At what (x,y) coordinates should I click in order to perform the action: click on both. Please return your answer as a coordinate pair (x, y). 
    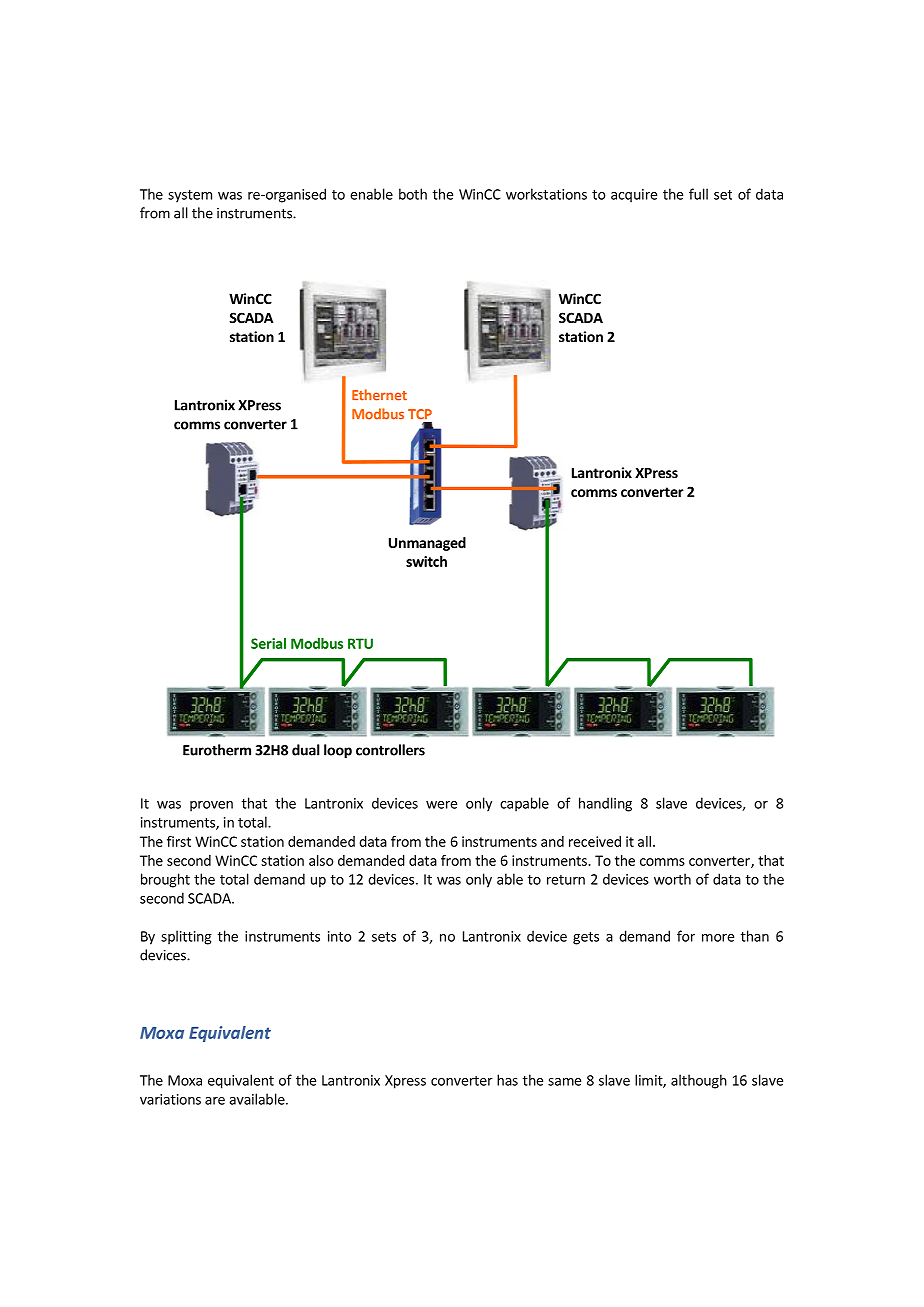
    Looking at the image, I should click on (413, 194).
